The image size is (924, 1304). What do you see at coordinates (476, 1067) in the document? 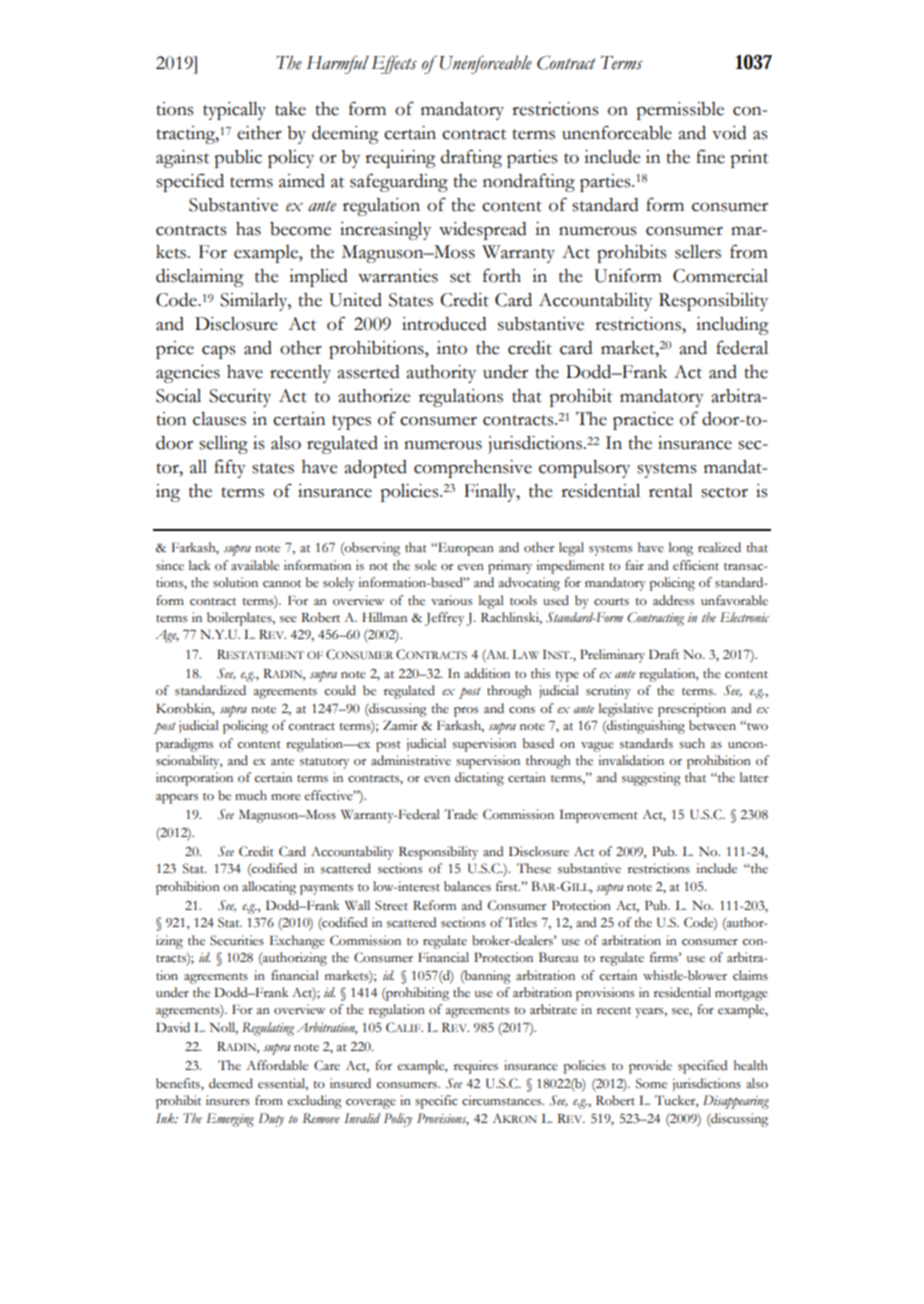
I see `requires` at bounding box center [476, 1067].
